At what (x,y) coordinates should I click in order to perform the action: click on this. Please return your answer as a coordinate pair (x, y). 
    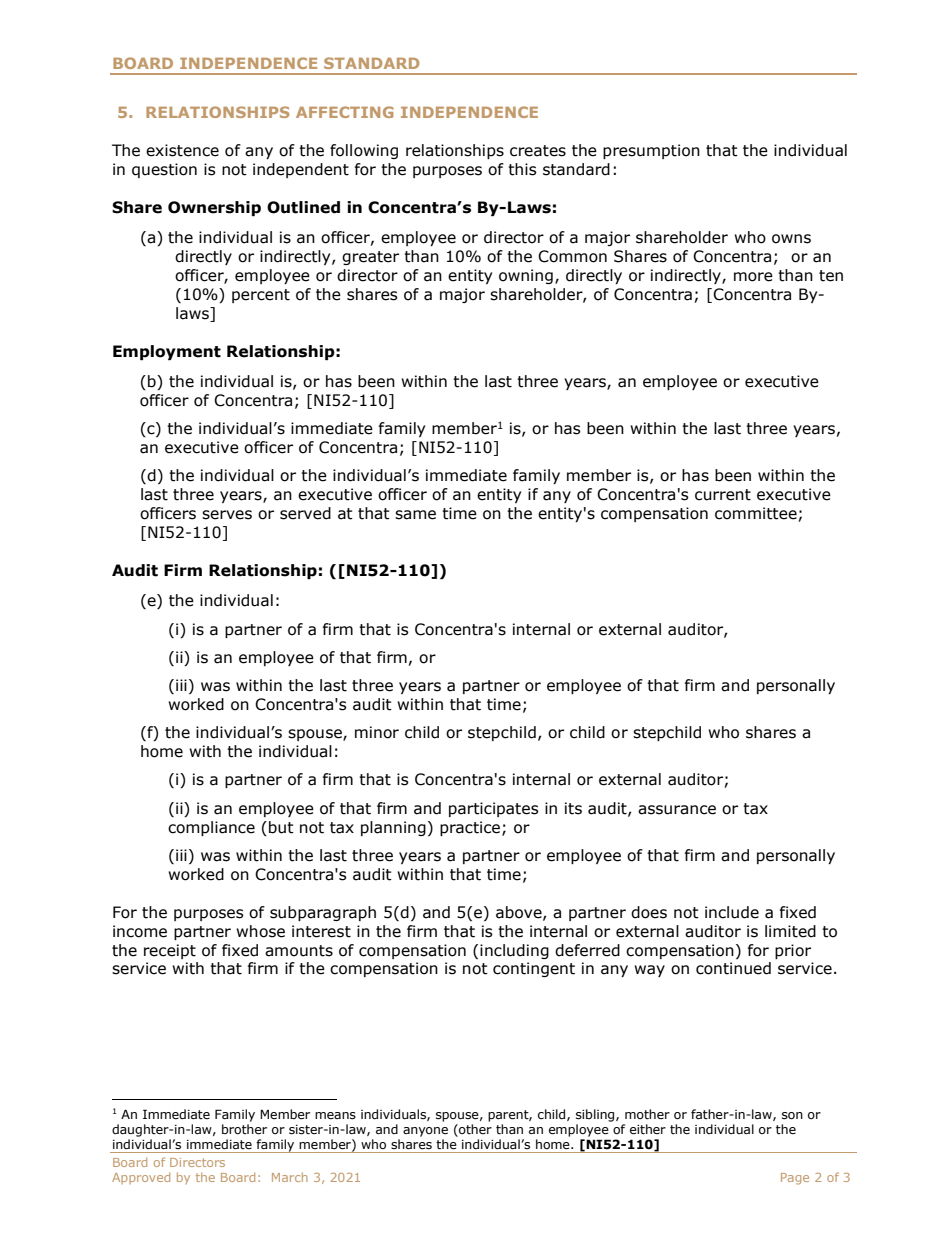
    Looking at the image, I should click on (522, 169).
